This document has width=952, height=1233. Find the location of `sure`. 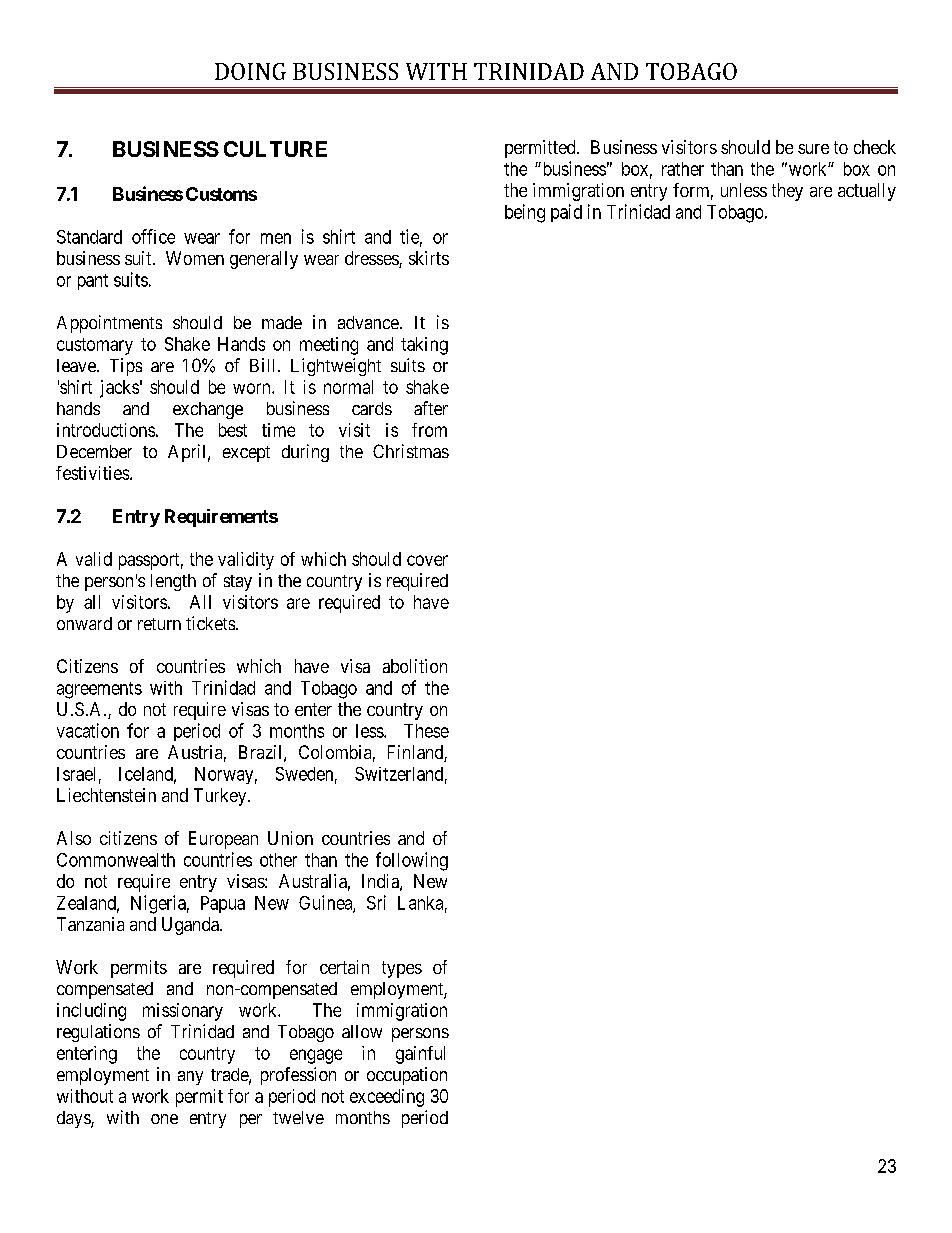

sure is located at coordinates (813, 149).
